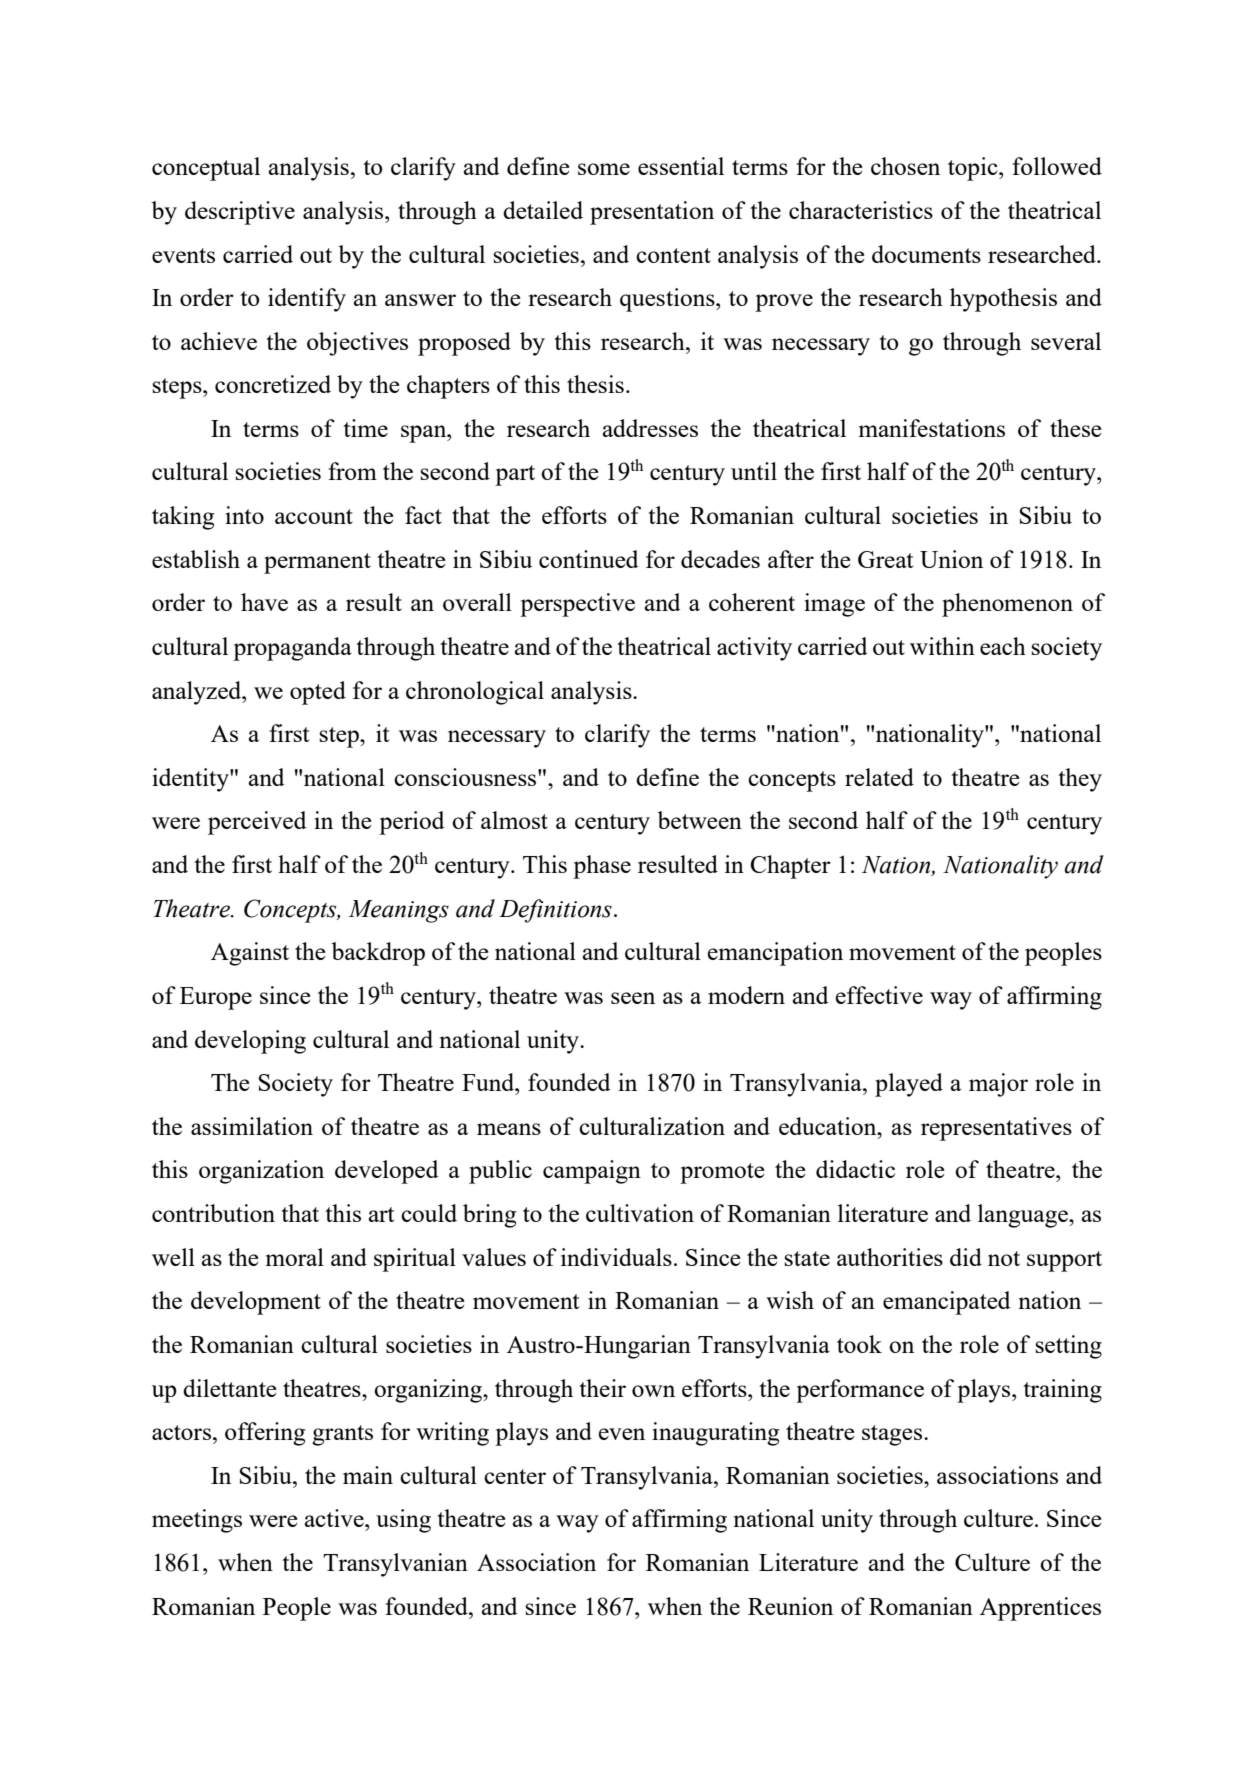 This page has width=1254, height=1774. Describe the element at coordinates (602, 867) in the page. I see `phase` at that location.
